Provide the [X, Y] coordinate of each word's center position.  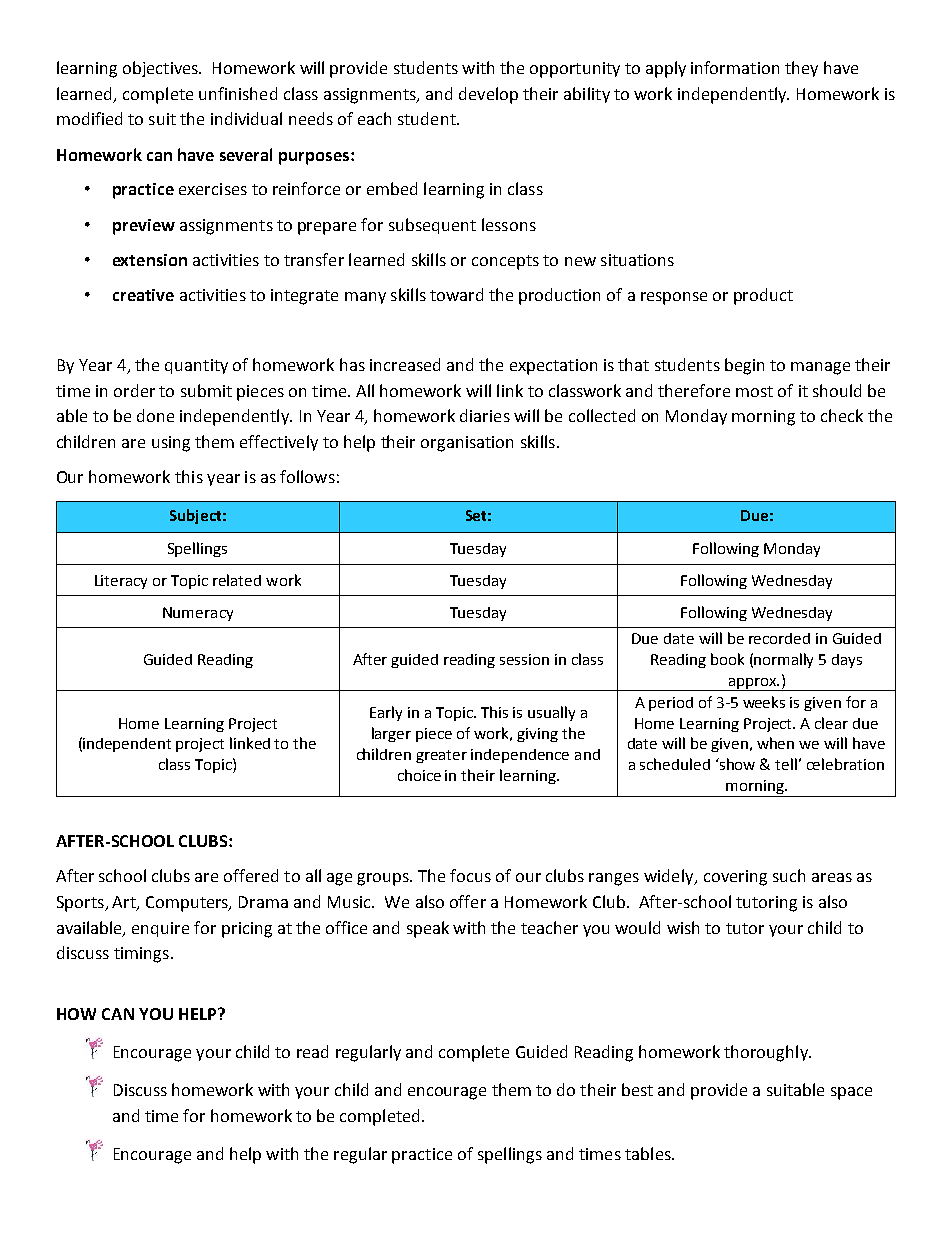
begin [744, 366]
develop [488, 95]
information [735, 67]
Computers [188, 904]
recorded [779, 638]
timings [141, 955]
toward [456, 294]
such [789, 875]
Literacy [121, 582]
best [637, 1089]
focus [470, 875]
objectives [162, 69]
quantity [196, 366]
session [524, 659]
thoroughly [767, 1053]
